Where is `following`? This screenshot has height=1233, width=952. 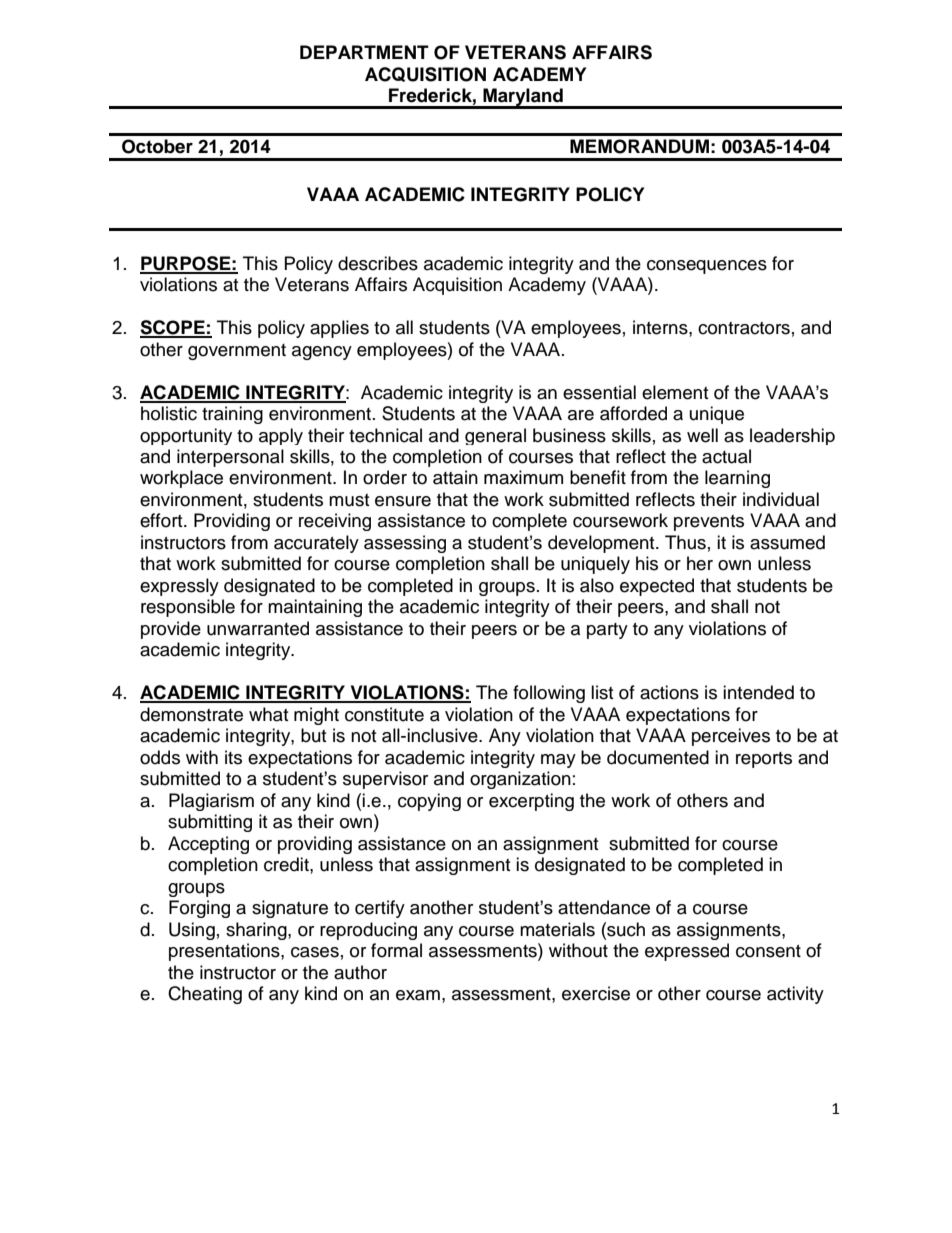
following is located at coordinates (549, 694).
